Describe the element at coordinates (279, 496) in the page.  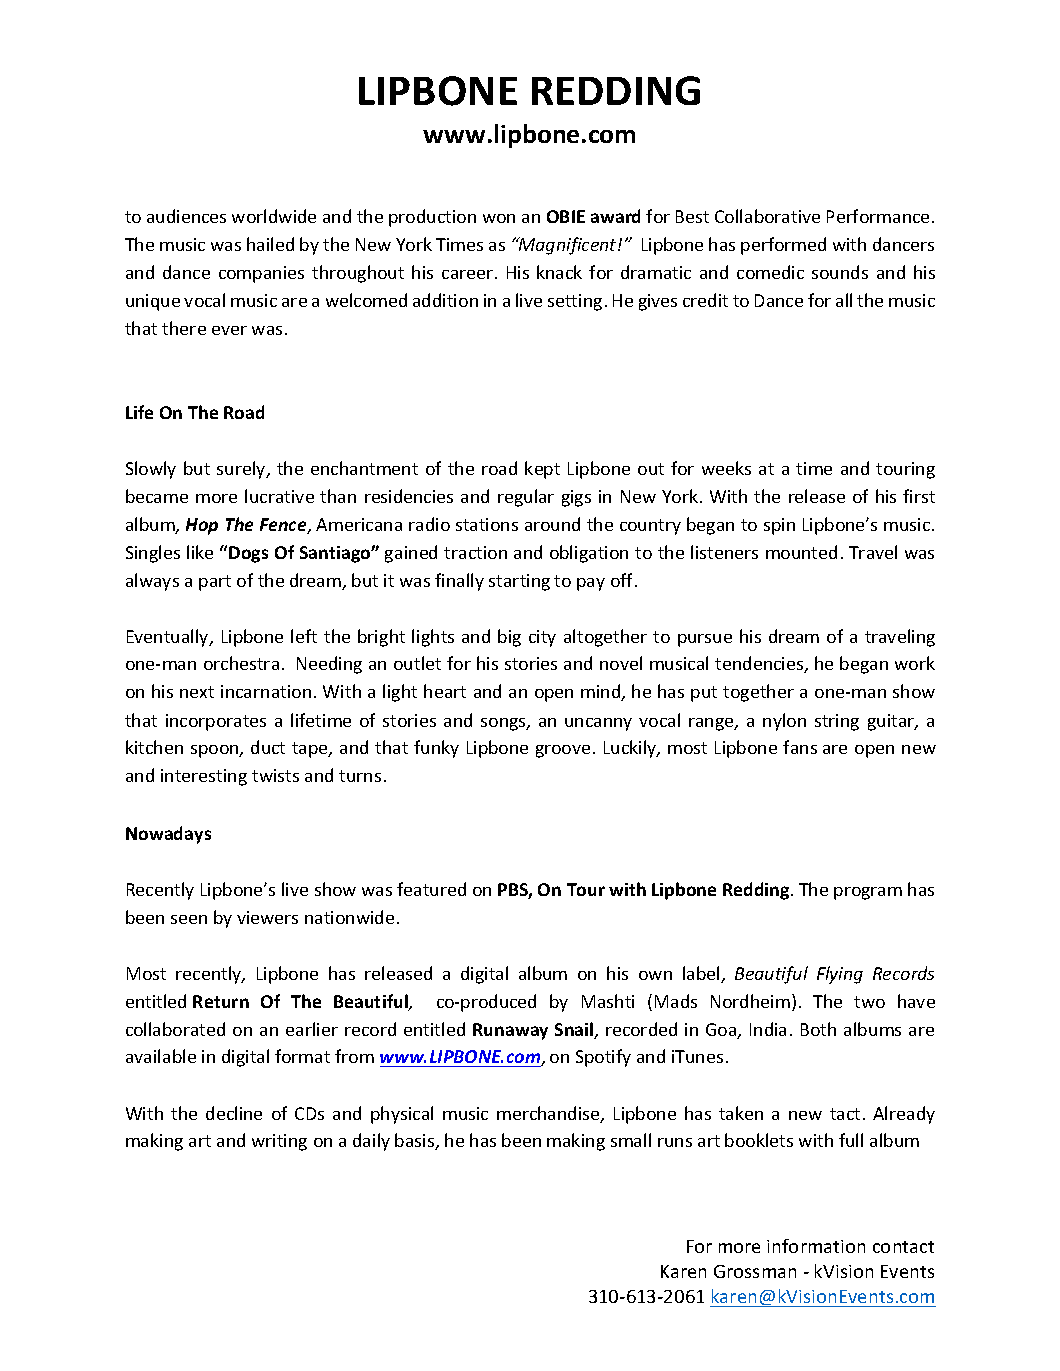
I see `lucrative` at that location.
